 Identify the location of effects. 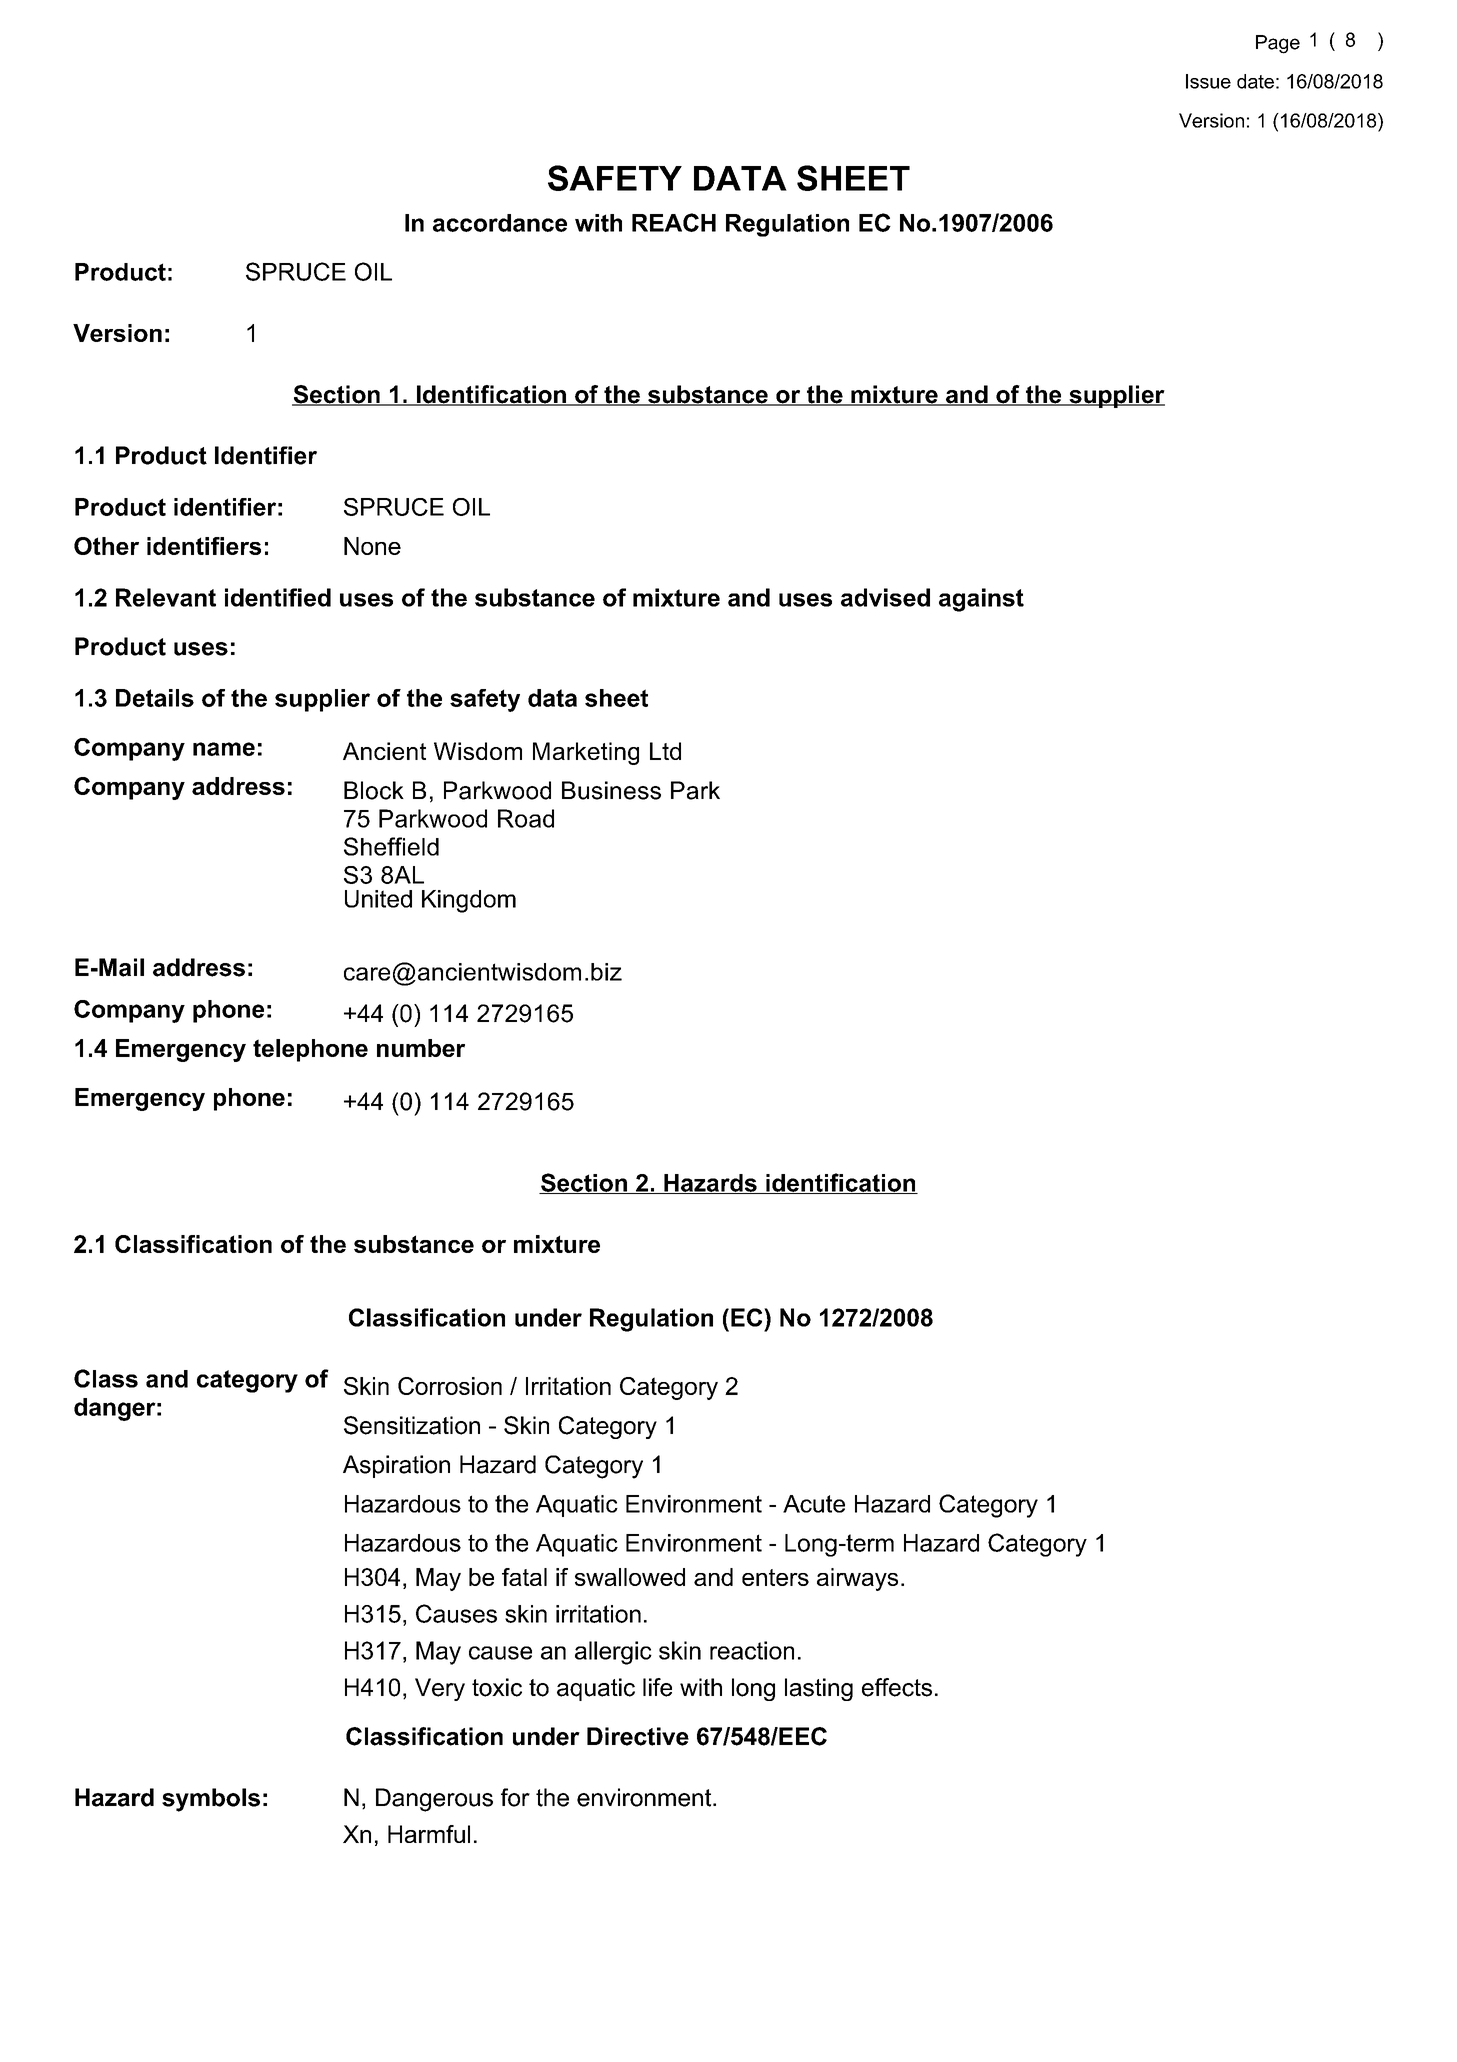
(897, 1687).
